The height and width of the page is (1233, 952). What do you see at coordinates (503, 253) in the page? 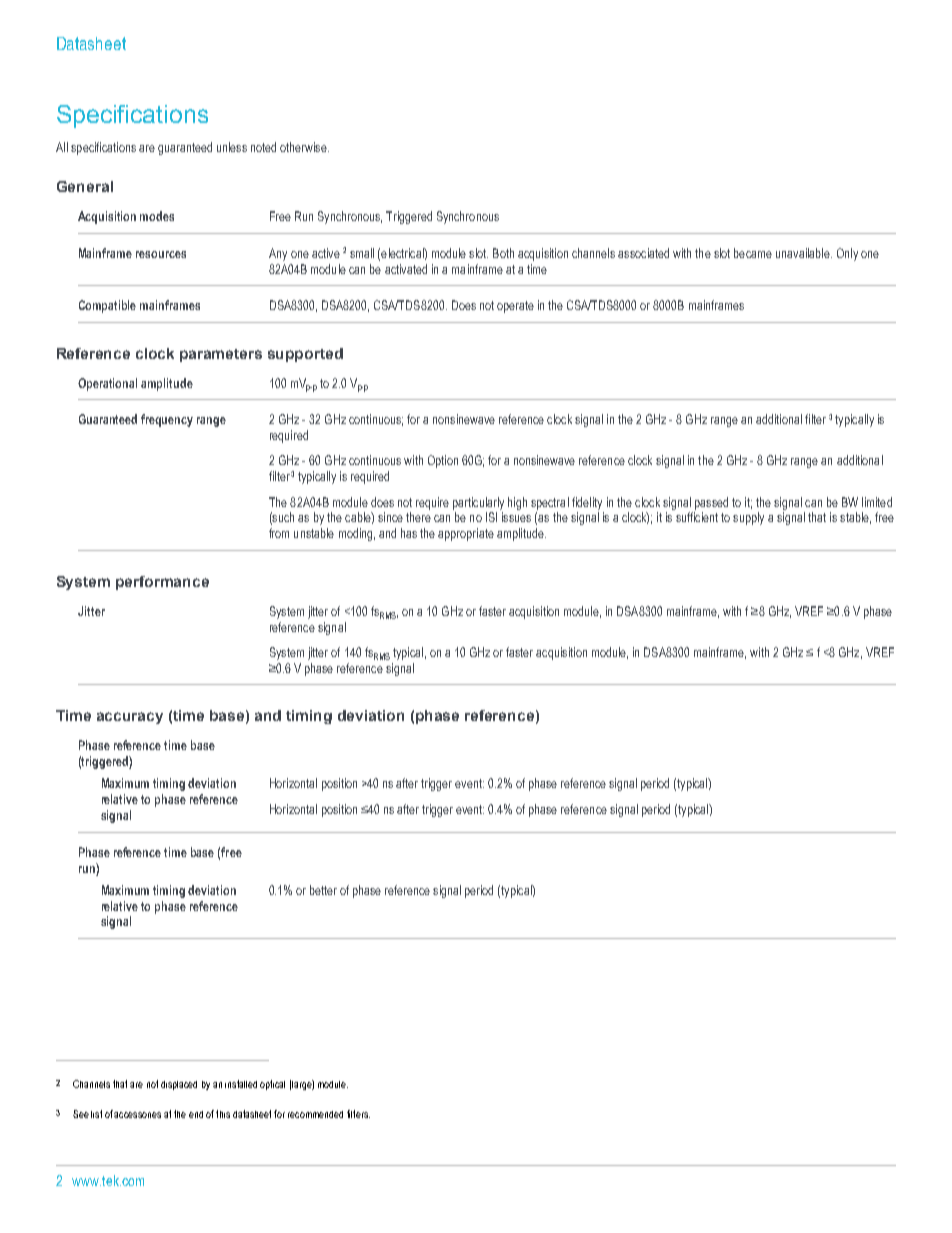
I see `Both` at bounding box center [503, 253].
